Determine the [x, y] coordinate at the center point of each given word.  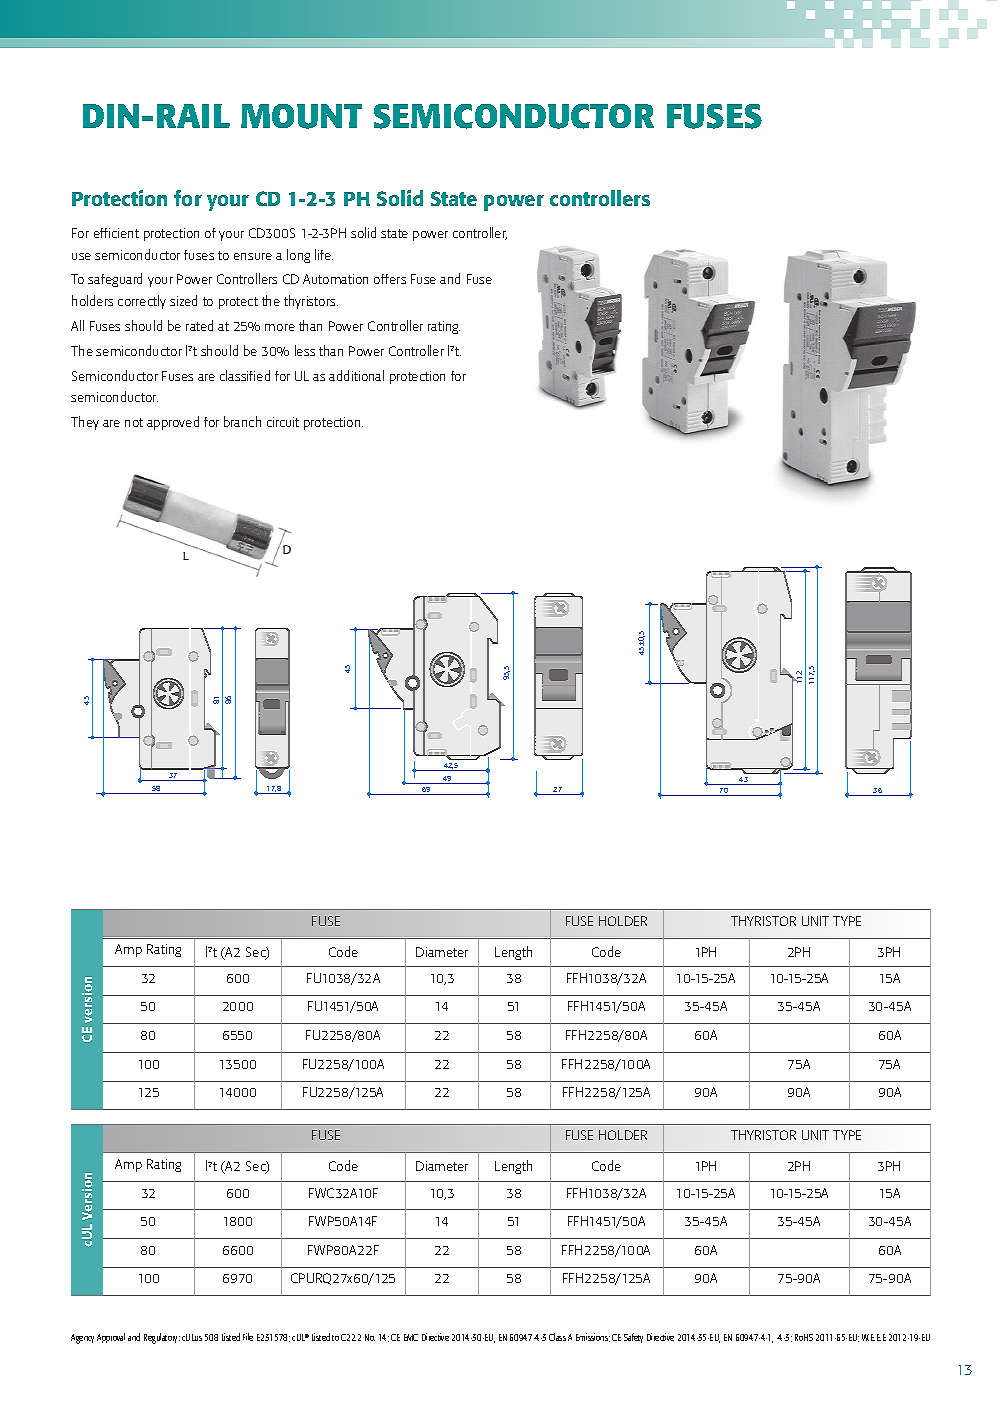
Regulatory [162, 1338]
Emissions [593, 1337]
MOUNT [301, 116]
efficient [116, 233]
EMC [411, 1337]
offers [390, 279]
